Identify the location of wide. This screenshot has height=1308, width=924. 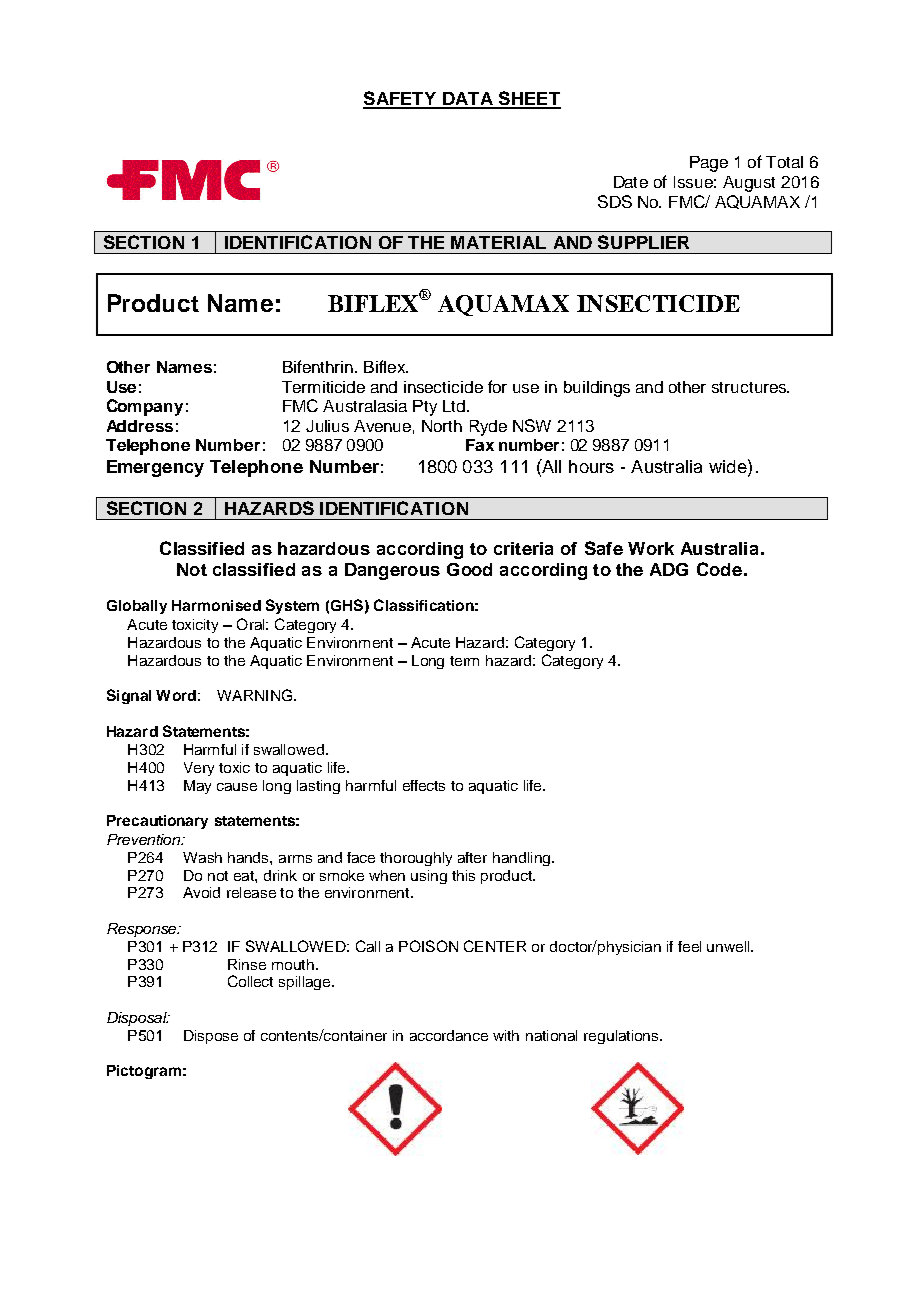
(729, 466).
